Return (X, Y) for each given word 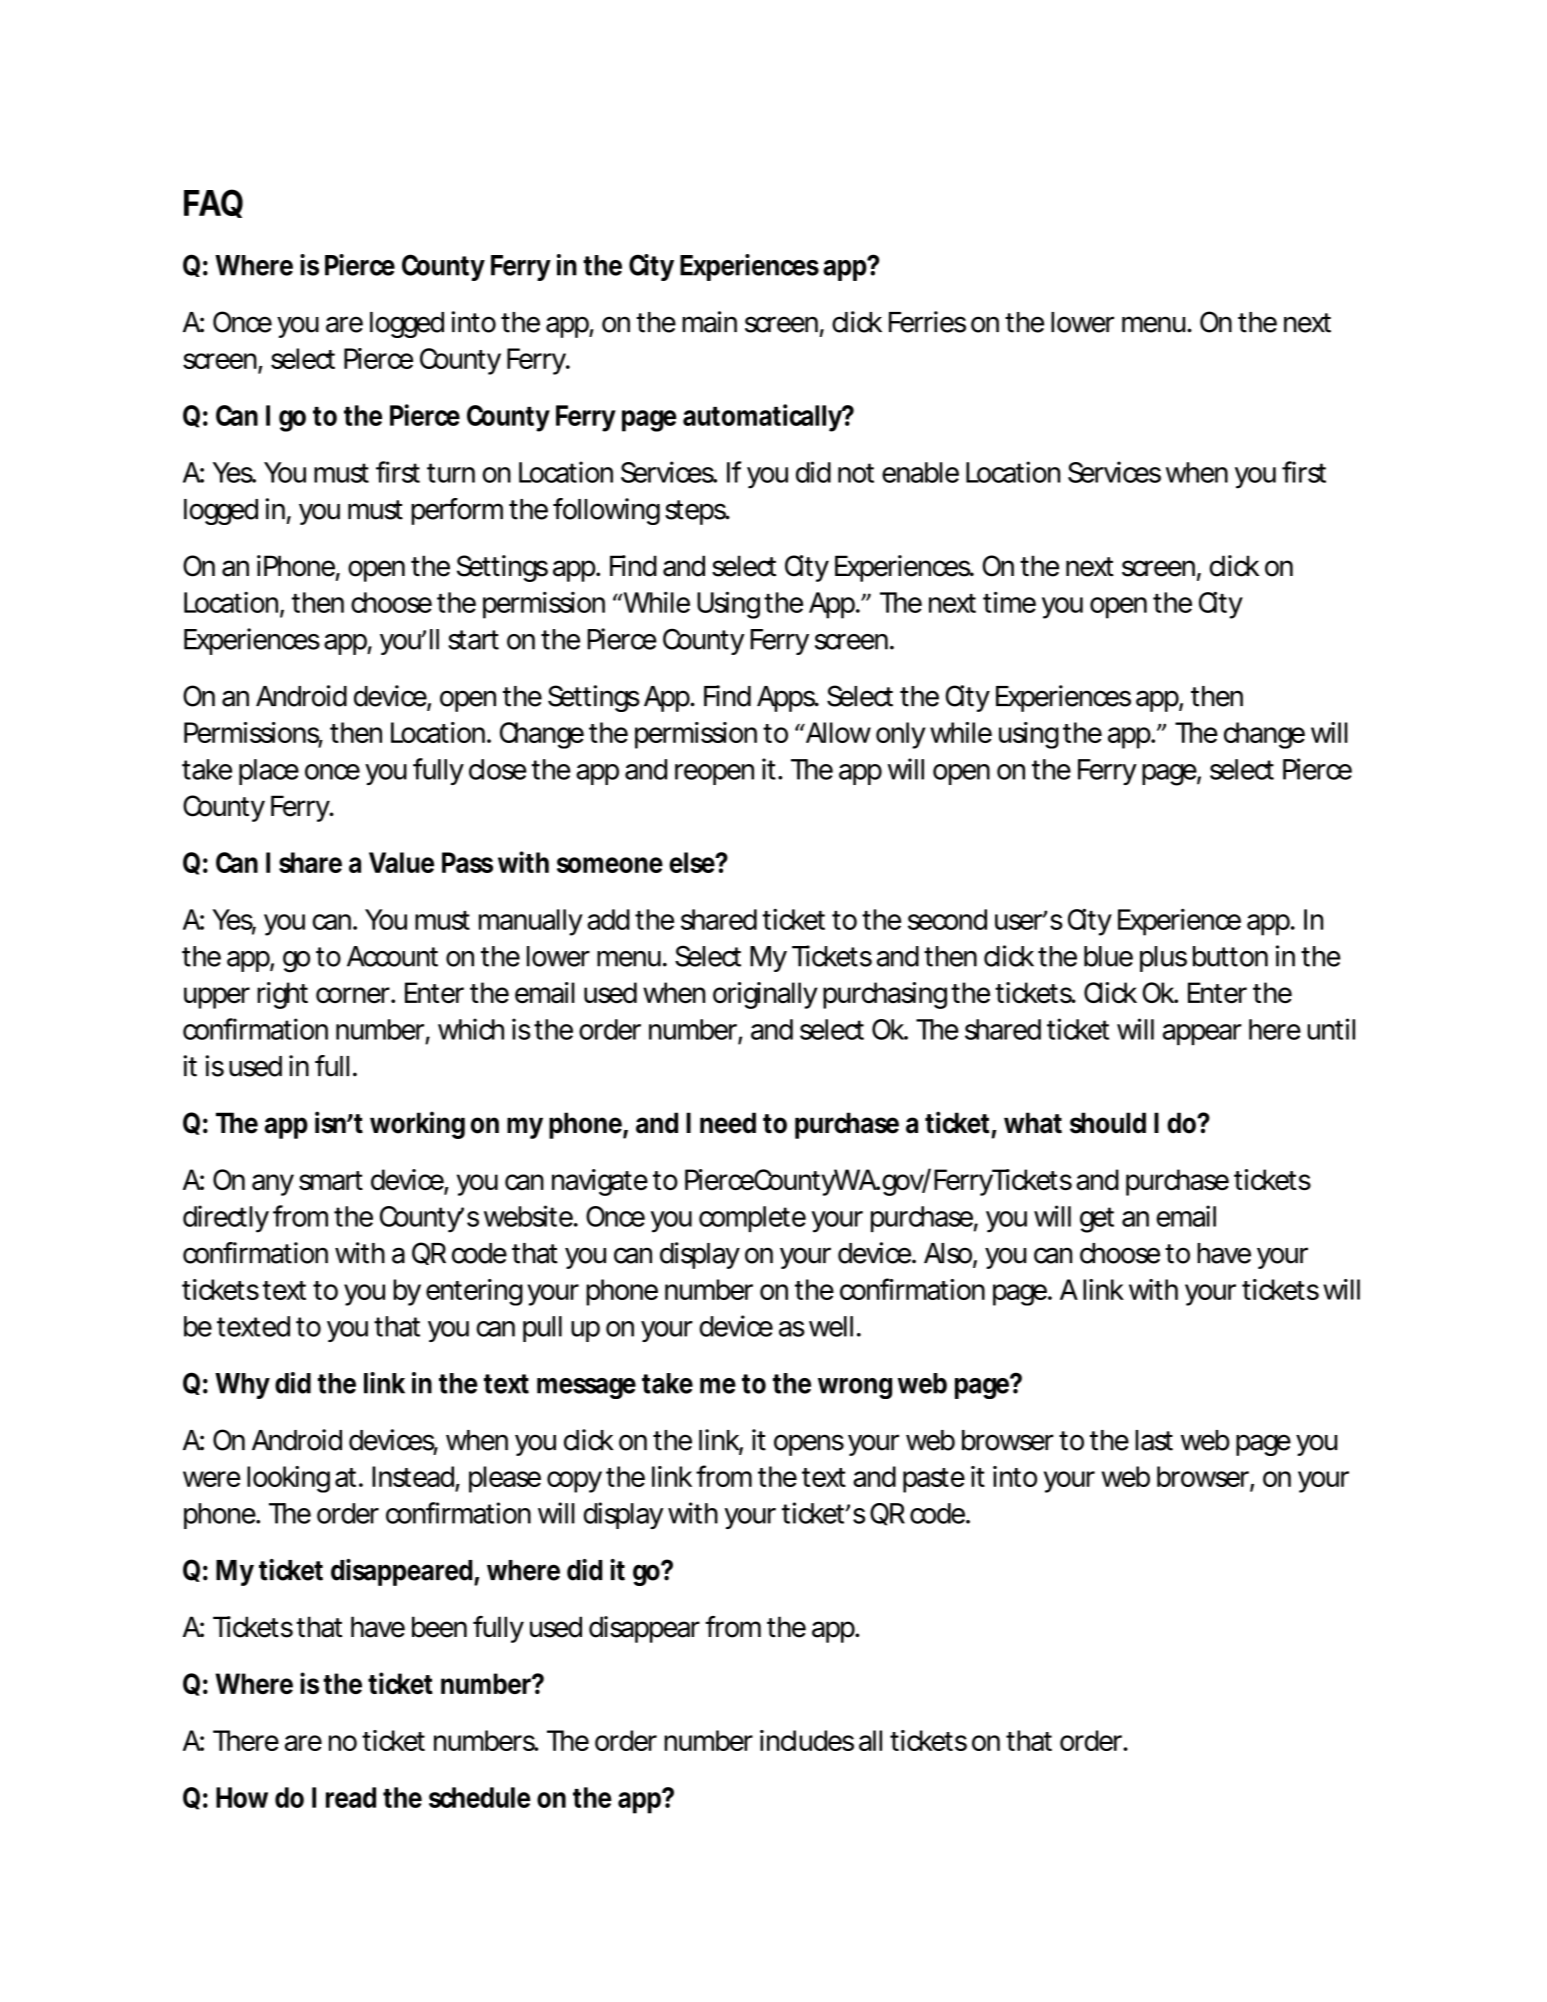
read (351, 1797)
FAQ (213, 203)
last (1154, 1440)
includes (807, 1740)
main (709, 322)
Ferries (927, 322)
